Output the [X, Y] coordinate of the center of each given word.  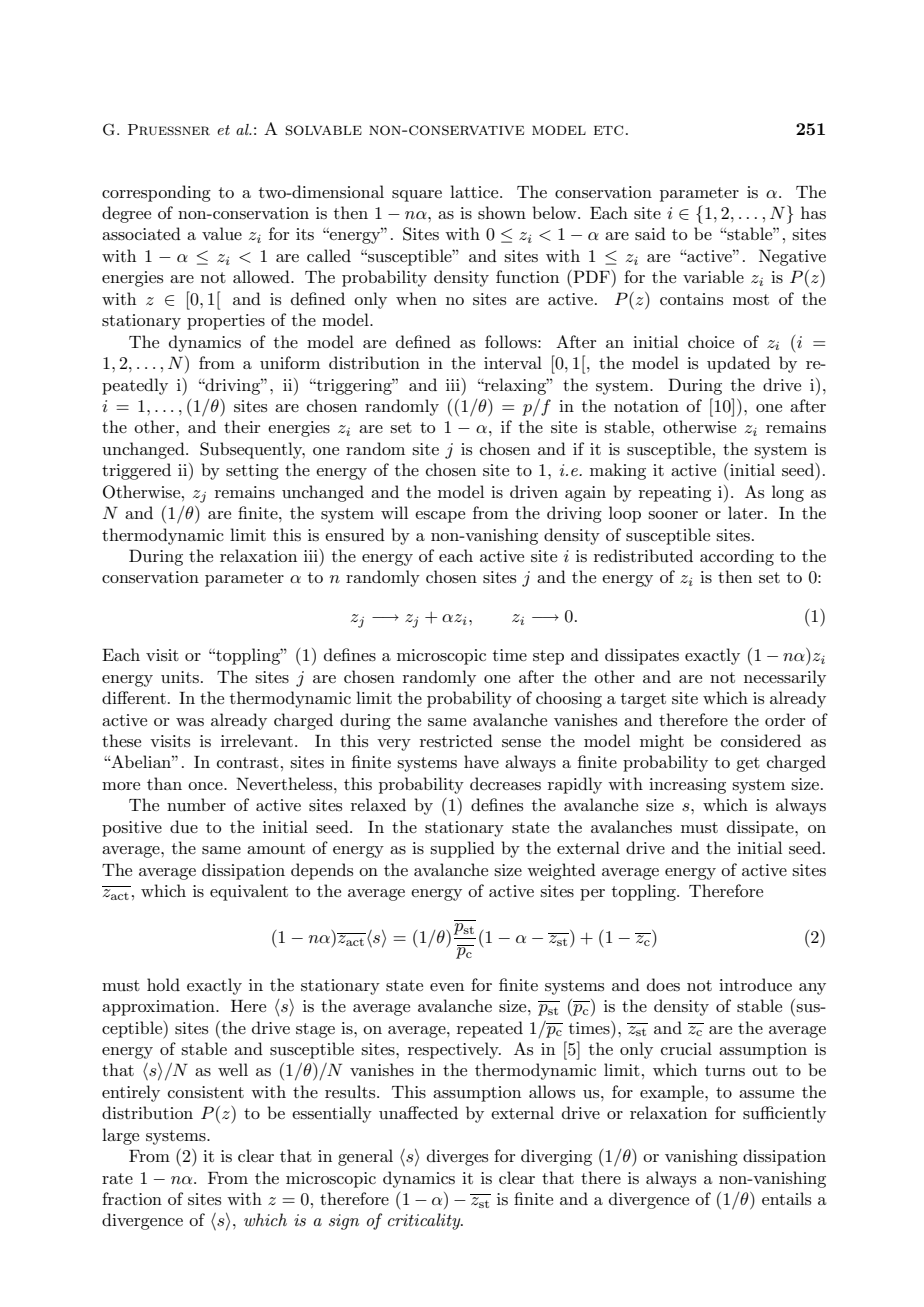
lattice [475, 191]
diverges [457, 1157]
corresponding [156, 193]
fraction [132, 1198]
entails [786, 1198]
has [813, 212]
